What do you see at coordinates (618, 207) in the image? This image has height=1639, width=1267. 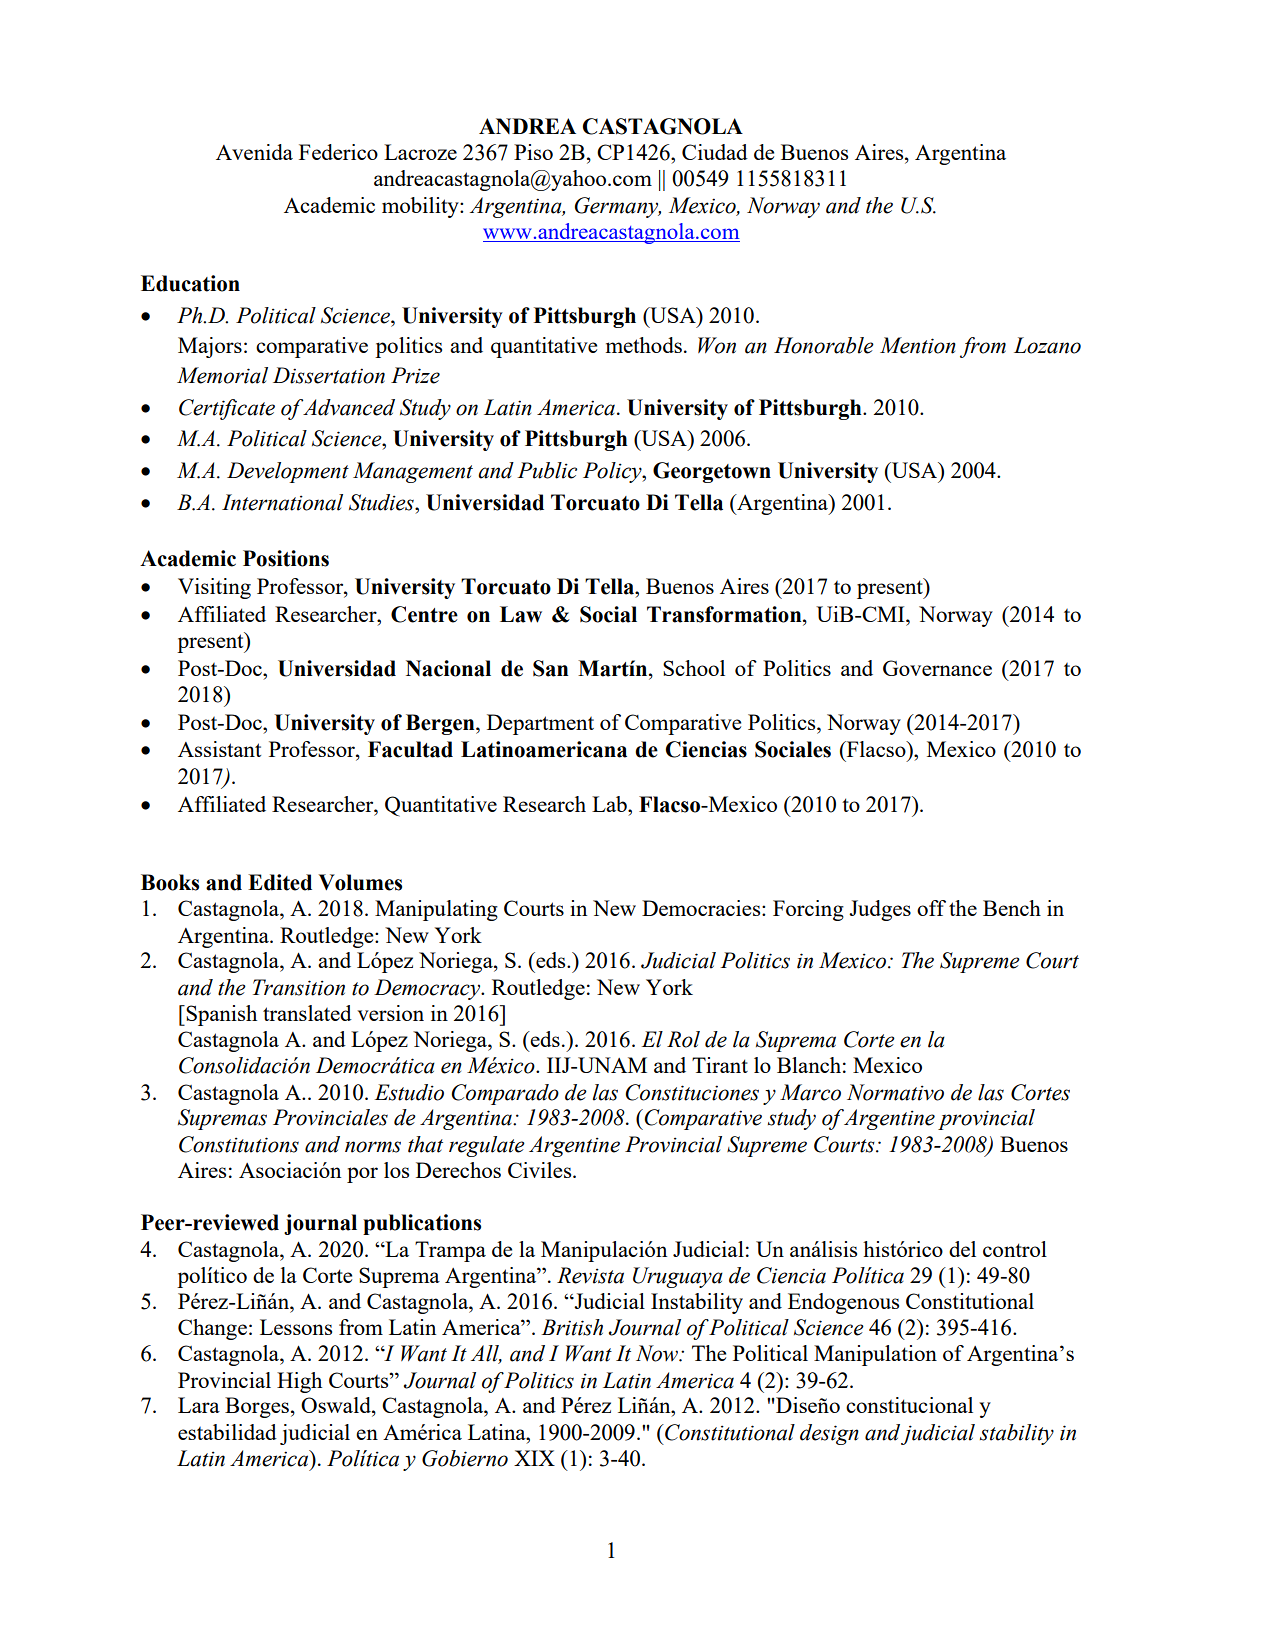 I see `Germany` at bounding box center [618, 207].
